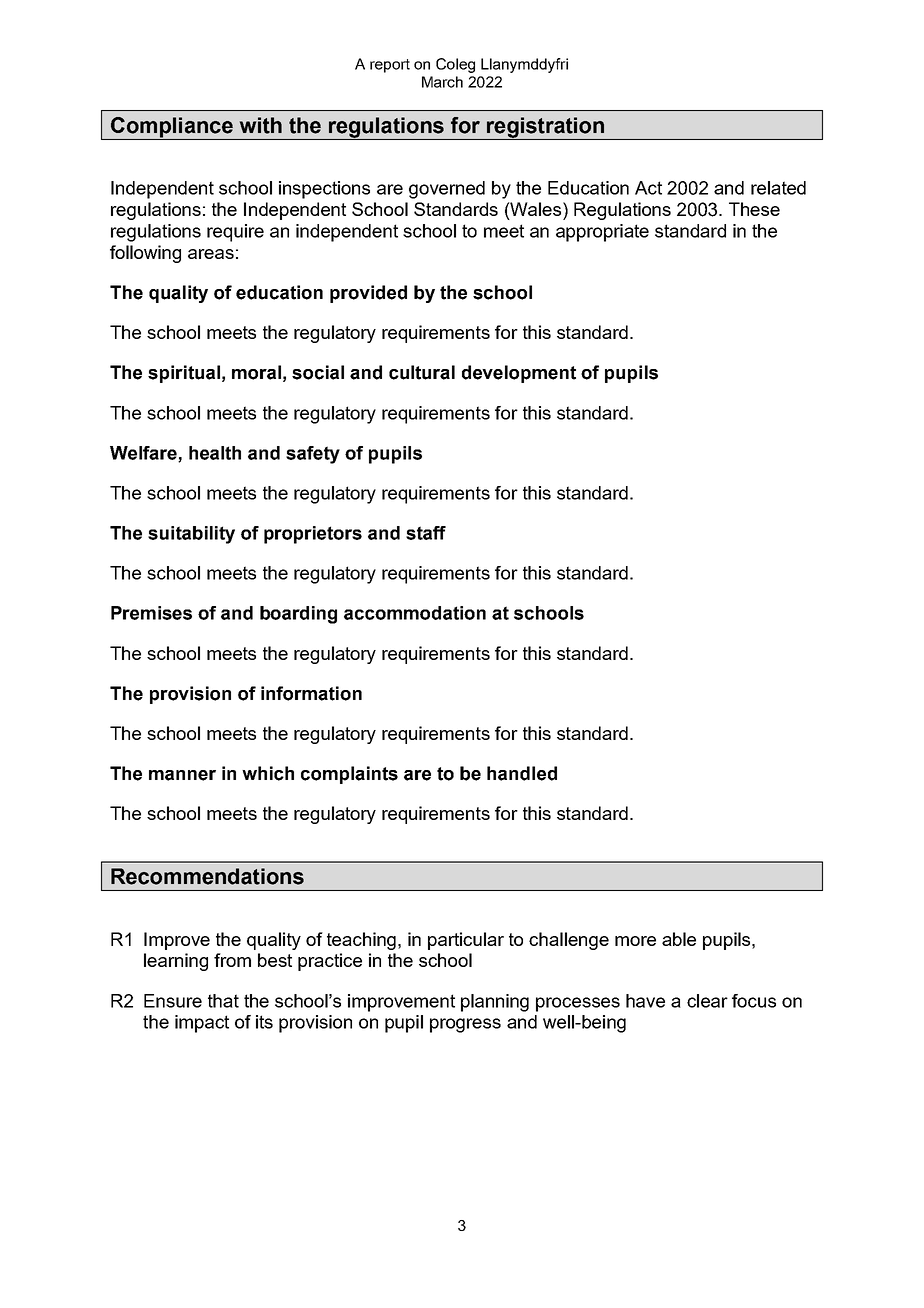 The image size is (924, 1308). What do you see at coordinates (778, 188) in the page?
I see `related` at bounding box center [778, 188].
